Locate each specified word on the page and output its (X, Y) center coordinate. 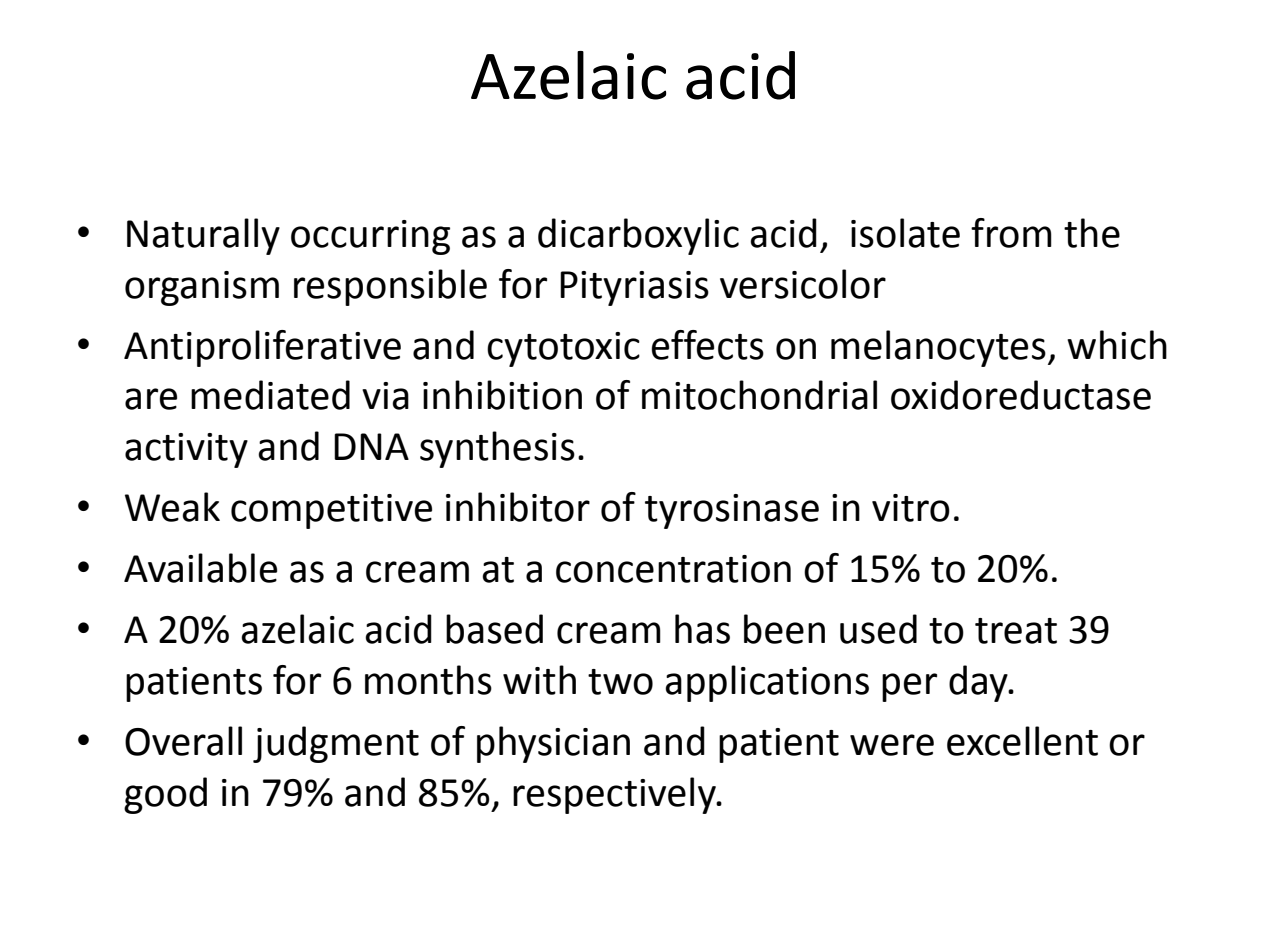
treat (1016, 631)
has (702, 629)
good (165, 795)
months (428, 680)
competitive (331, 511)
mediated (270, 395)
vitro (911, 508)
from (1011, 233)
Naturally (203, 236)
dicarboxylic (638, 236)
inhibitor (518, 507)
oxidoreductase (1021, 395)
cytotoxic (563, 349)
